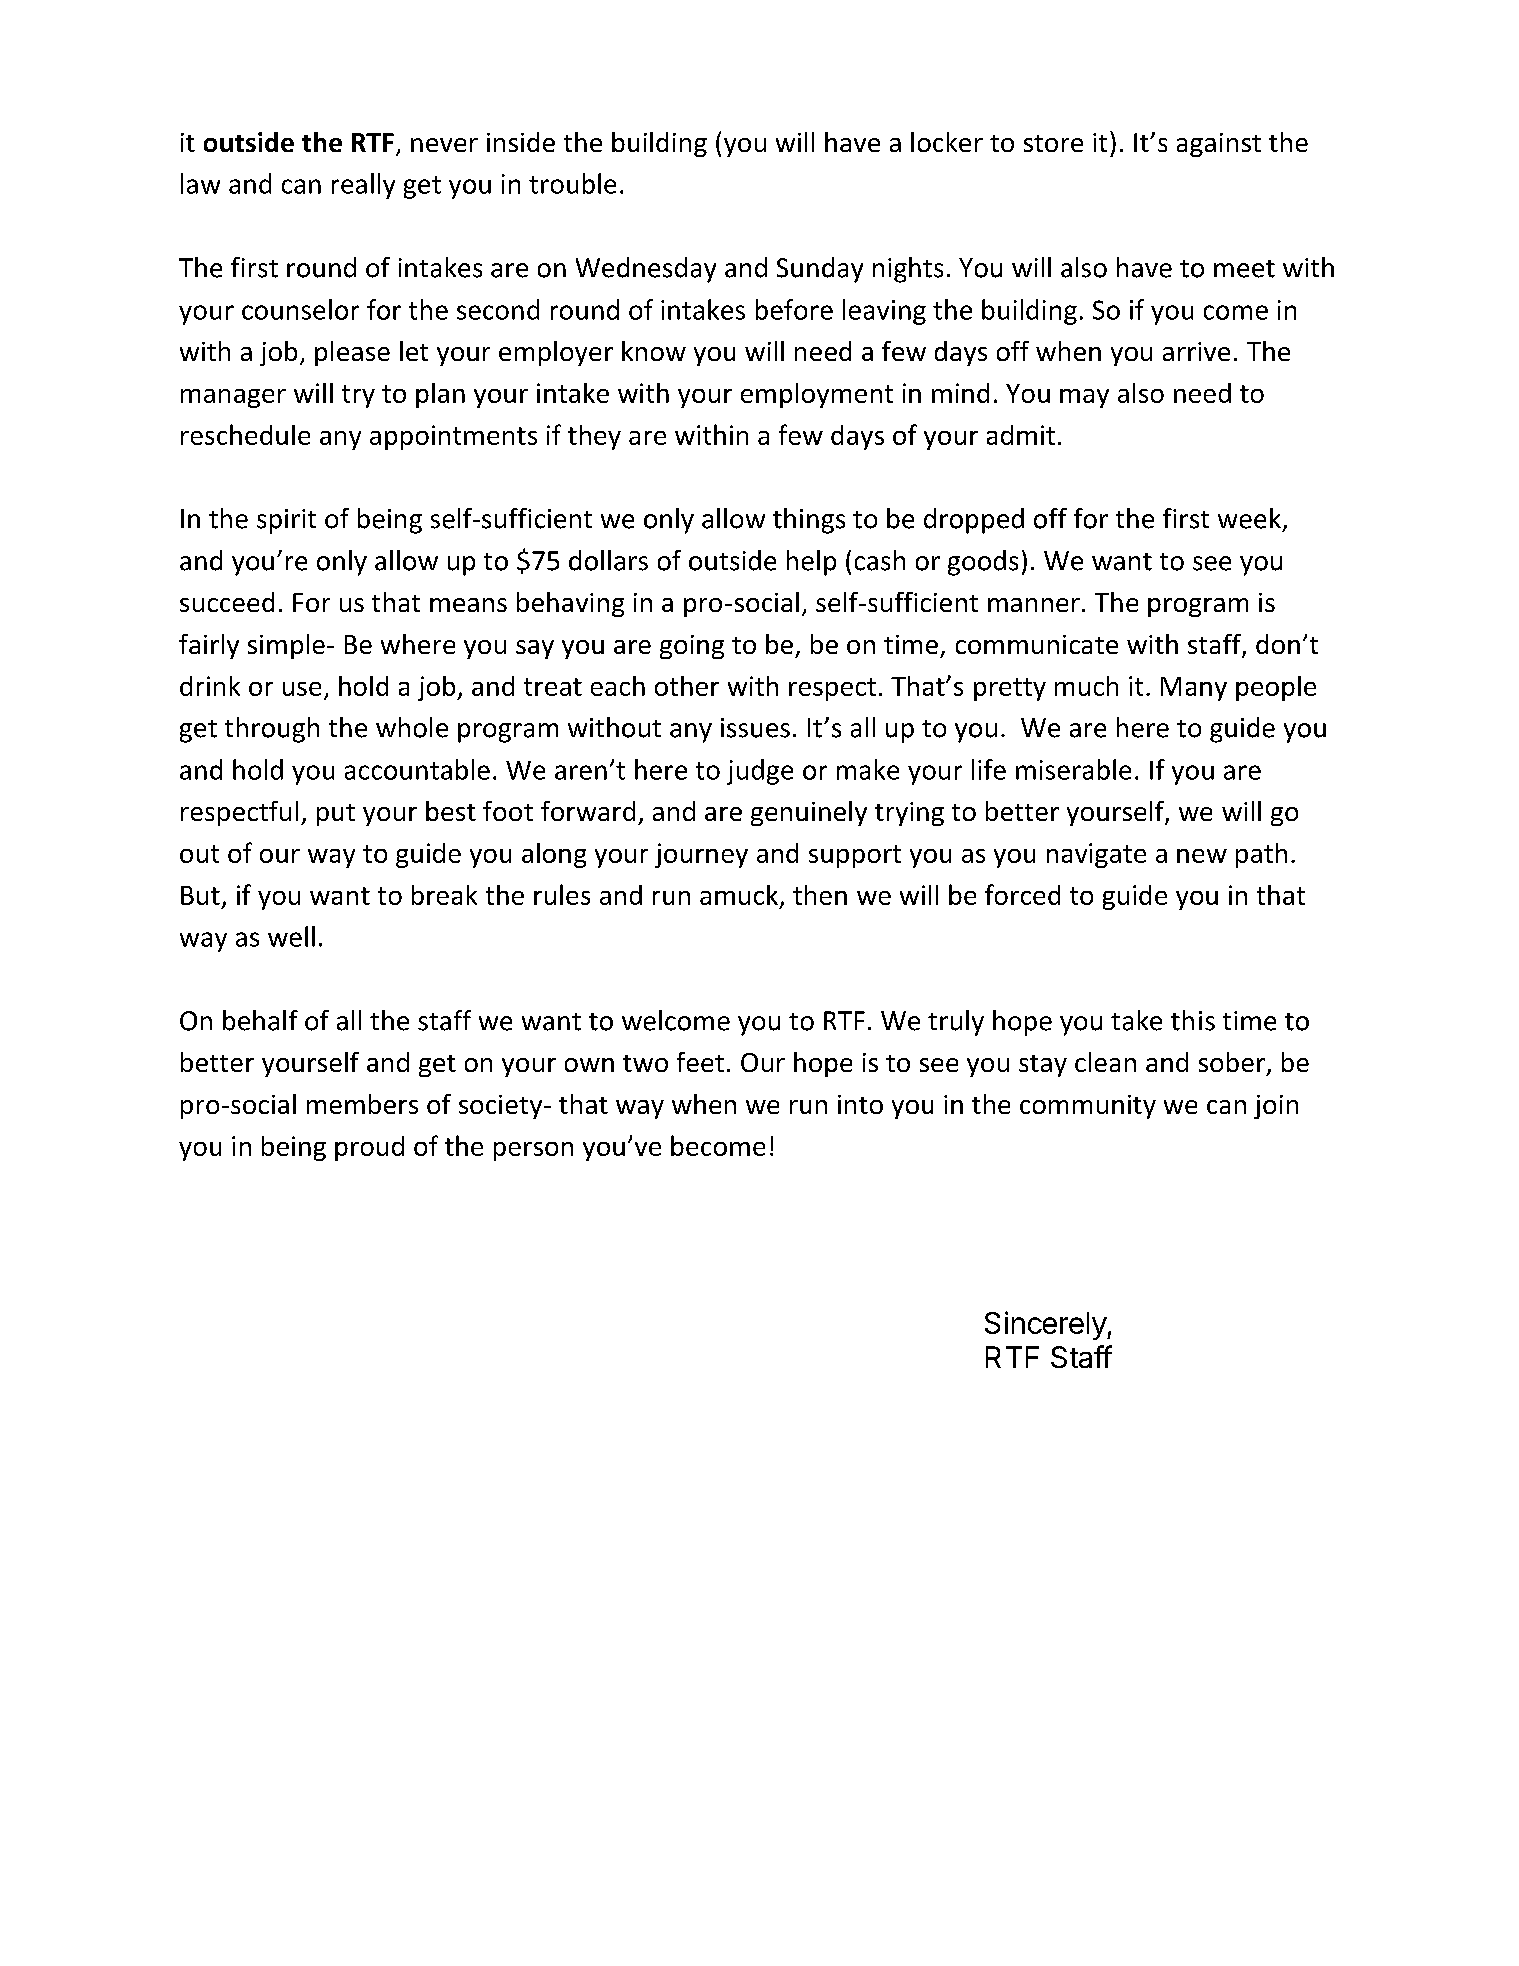 The width and height of the document is (1519, 1966). What do you see at coordinates (1219, 145) in the document?
I see `against` at bounding box center [1219, 145].
